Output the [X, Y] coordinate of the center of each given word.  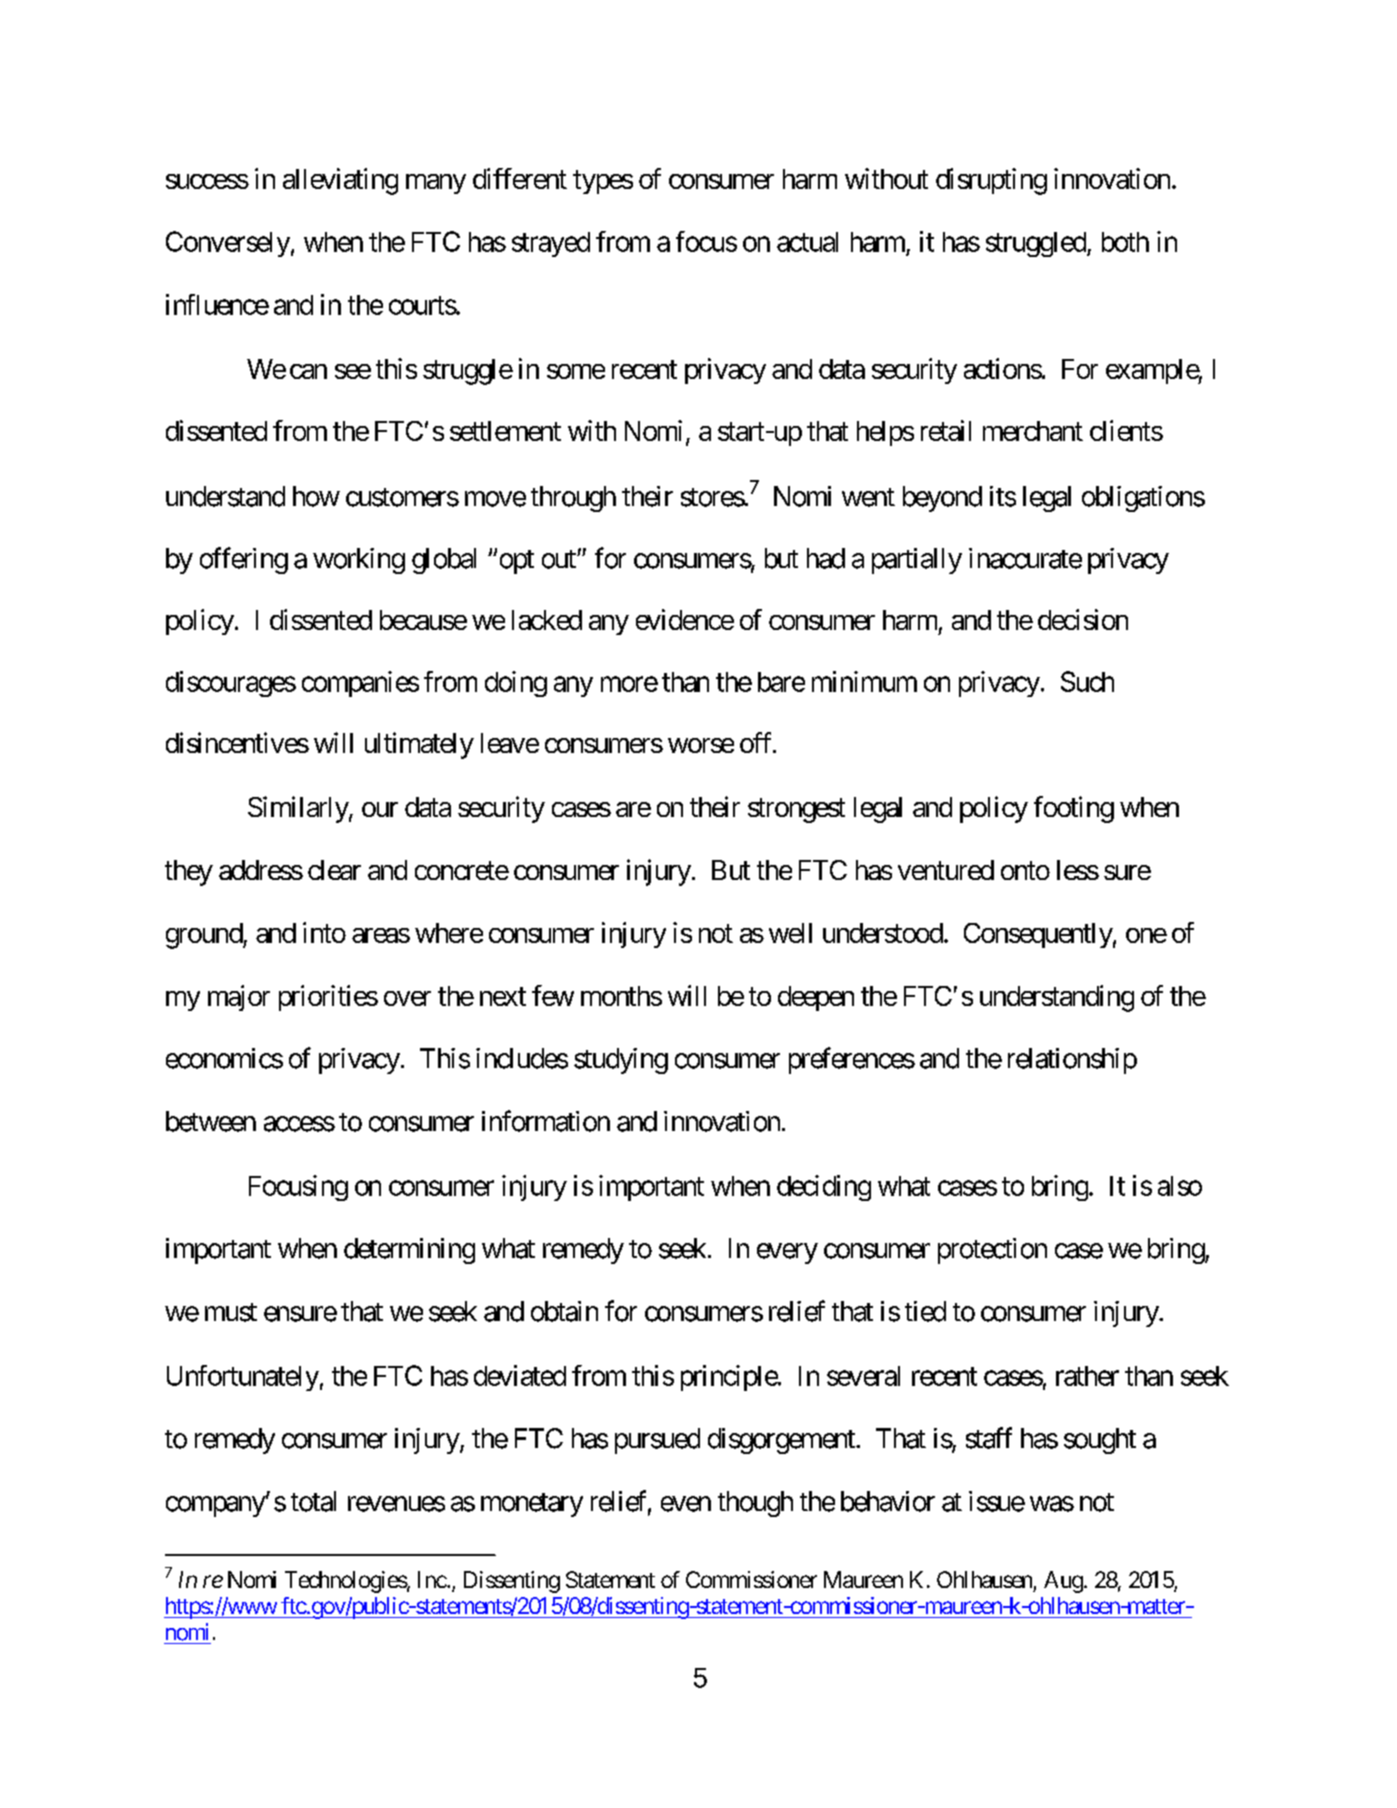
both [1125, 242]
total [313, 1501]
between [211, 1121]
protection [992, 1251]
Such [1087, 681]
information [546, 1121]
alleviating [340, 181]
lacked [547, 620]
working [359, 561]
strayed [551, 244]
